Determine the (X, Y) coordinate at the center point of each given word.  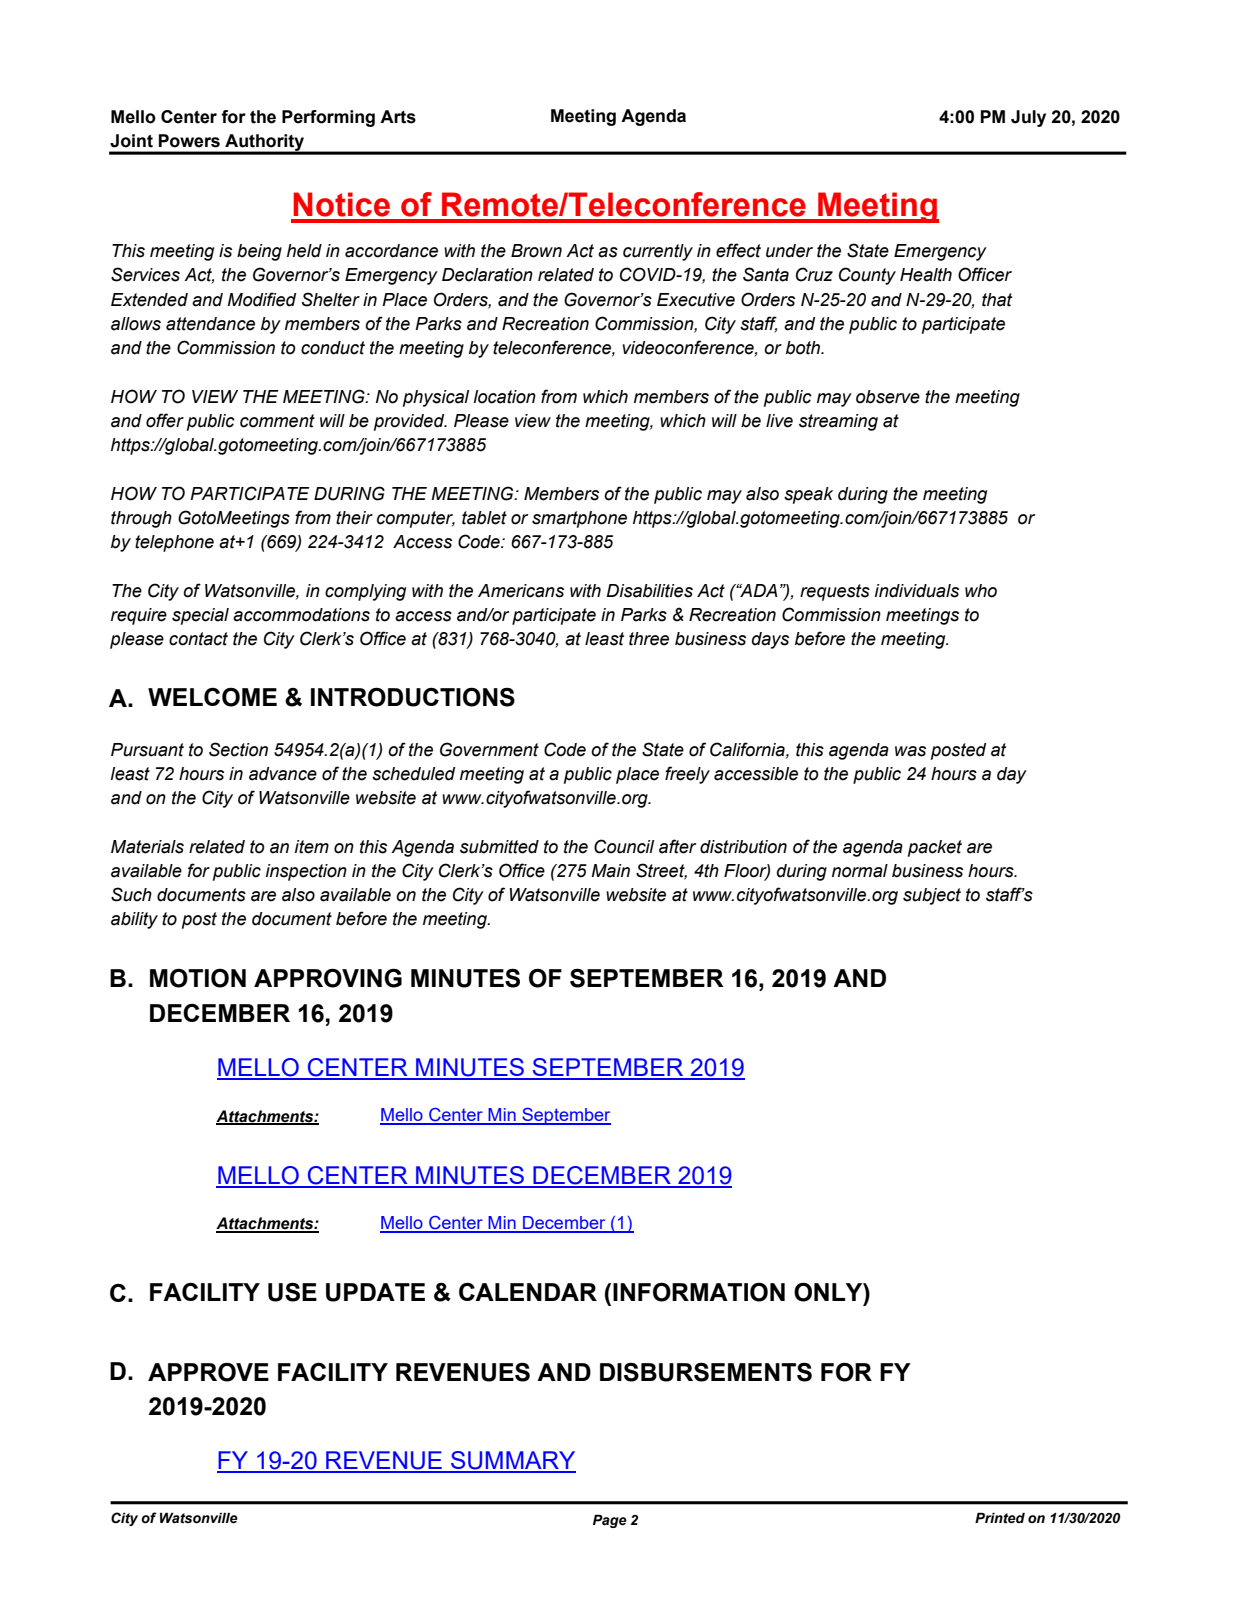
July (1028, 118)
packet (935, 848)
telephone (174, 543)
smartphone (579, 519)
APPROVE (208, 1372)
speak (808, 495)
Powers (189, 141)
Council (624, 846)
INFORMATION (699, 1292)
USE (292, 1292)
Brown (536, 251)
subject (932, 896)
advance (283, 774)
